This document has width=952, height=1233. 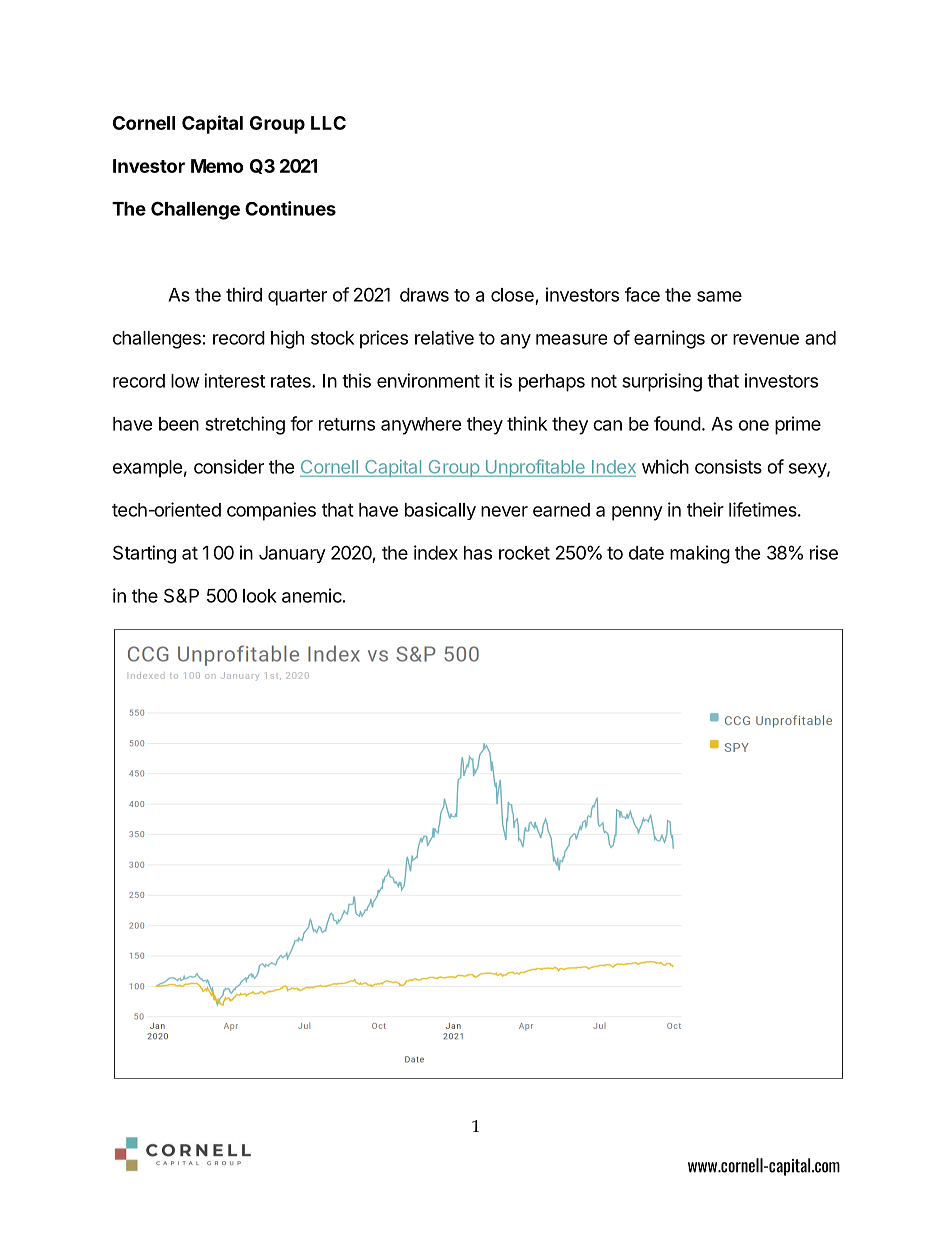 What do you see at coordinates (234, 380) in the document?
I see `interest` at bounding box center [234, 380].
